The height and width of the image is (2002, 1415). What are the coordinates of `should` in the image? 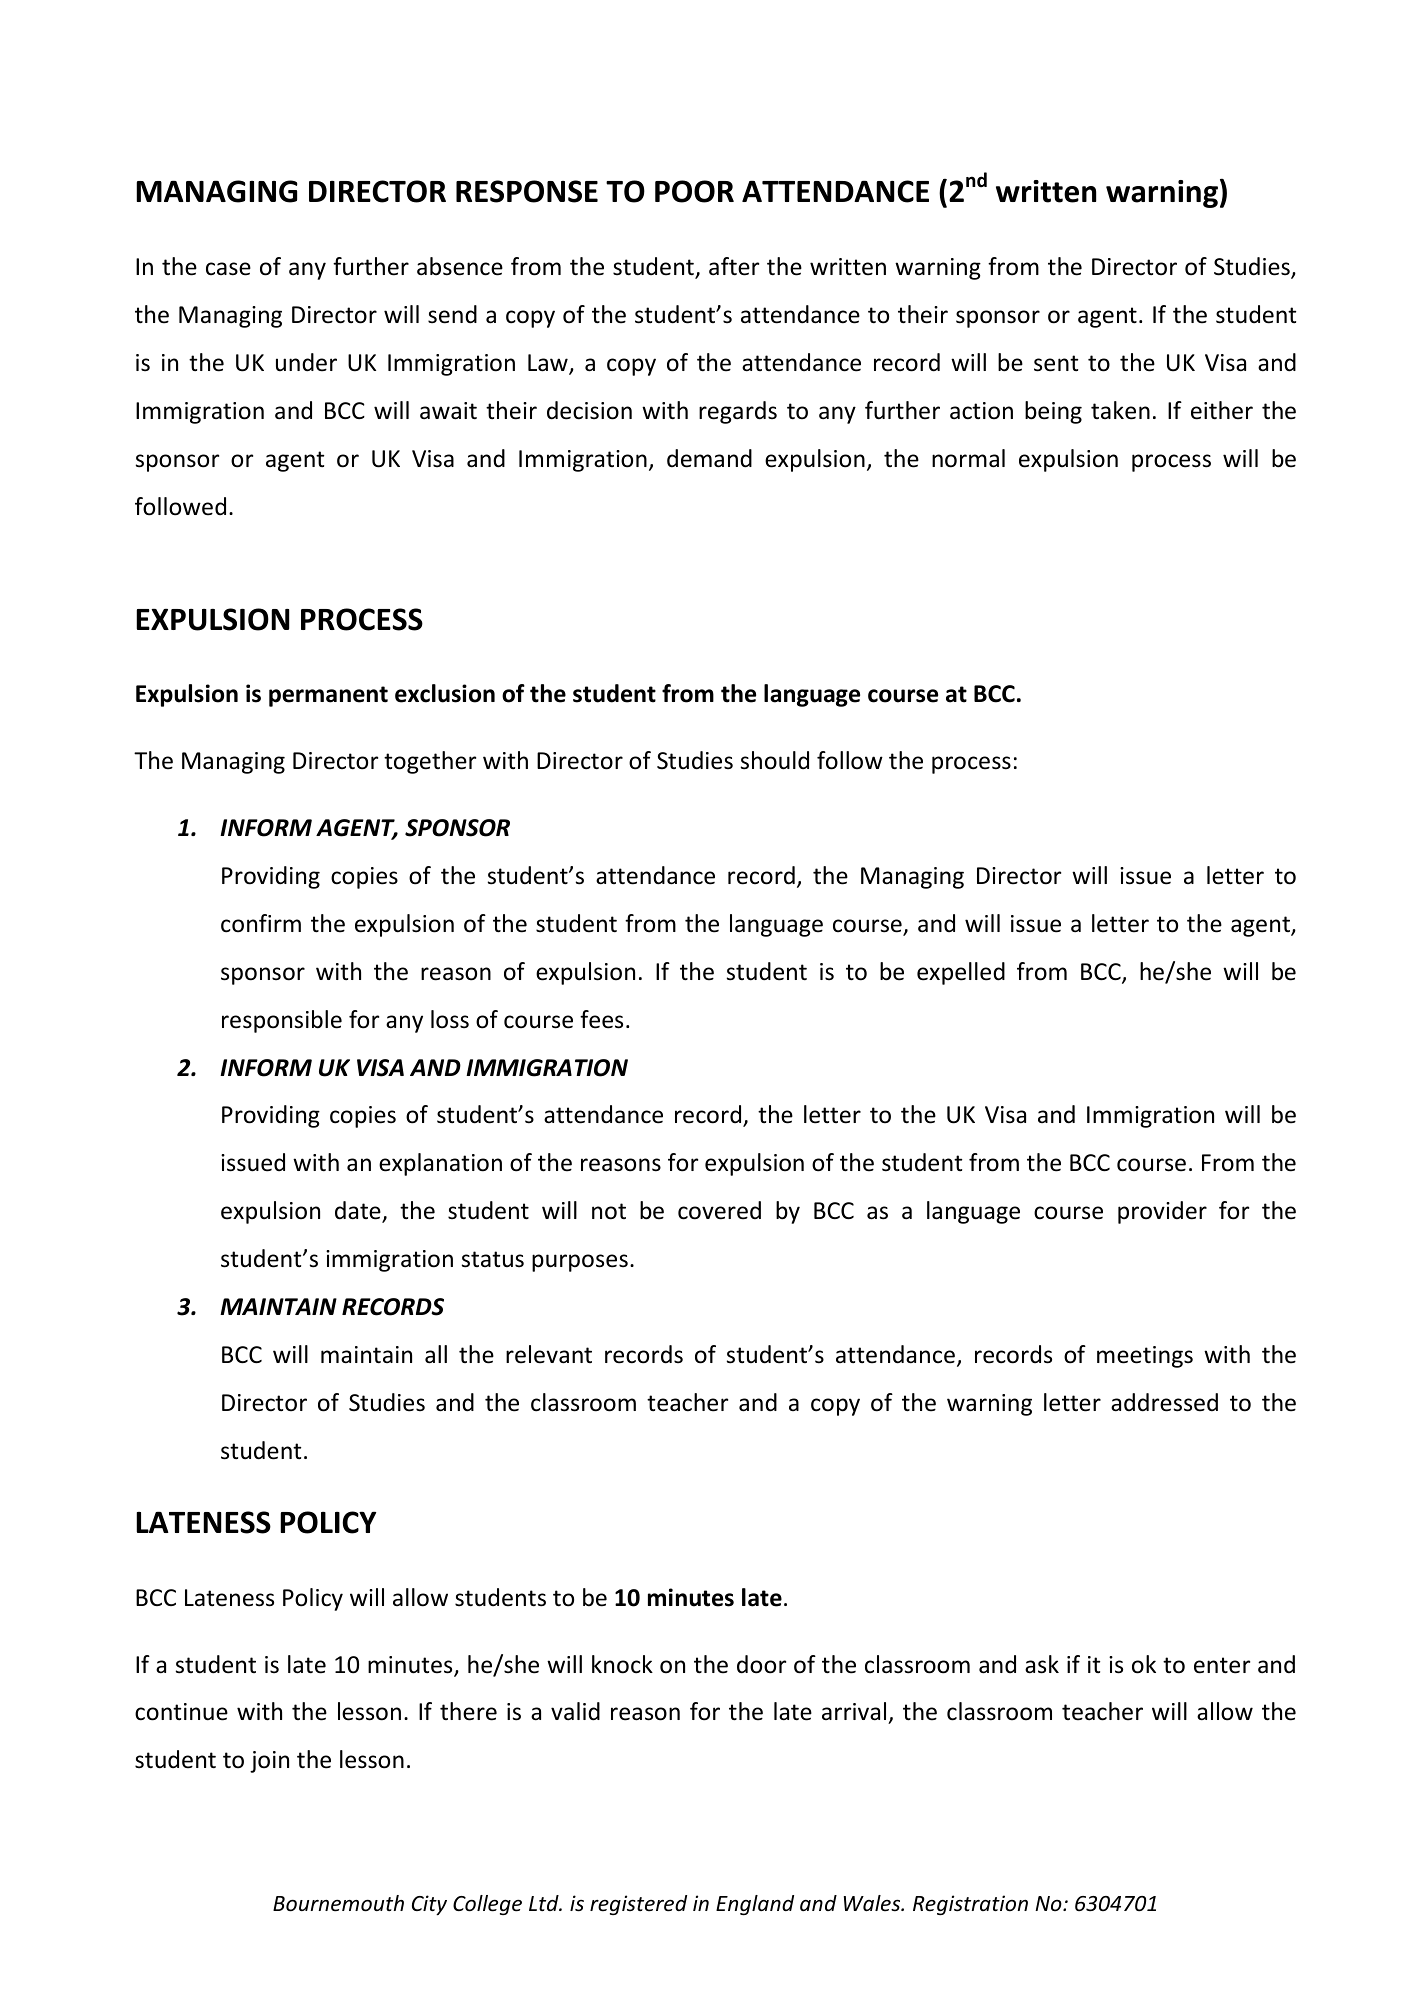 It's located at (775, 760).
